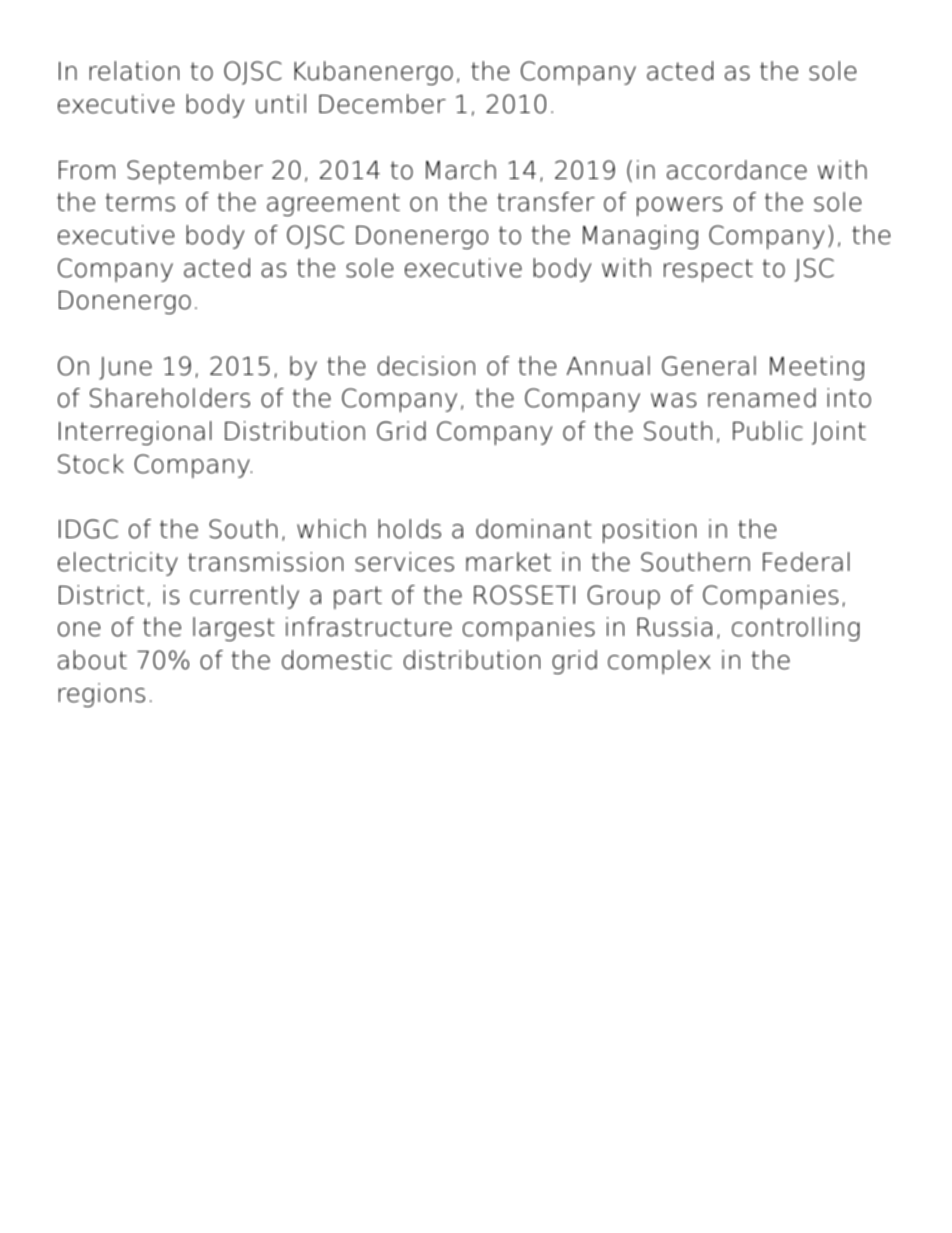 This document has height=1233, width=952. I want to click on complex, so click(659, 662).
